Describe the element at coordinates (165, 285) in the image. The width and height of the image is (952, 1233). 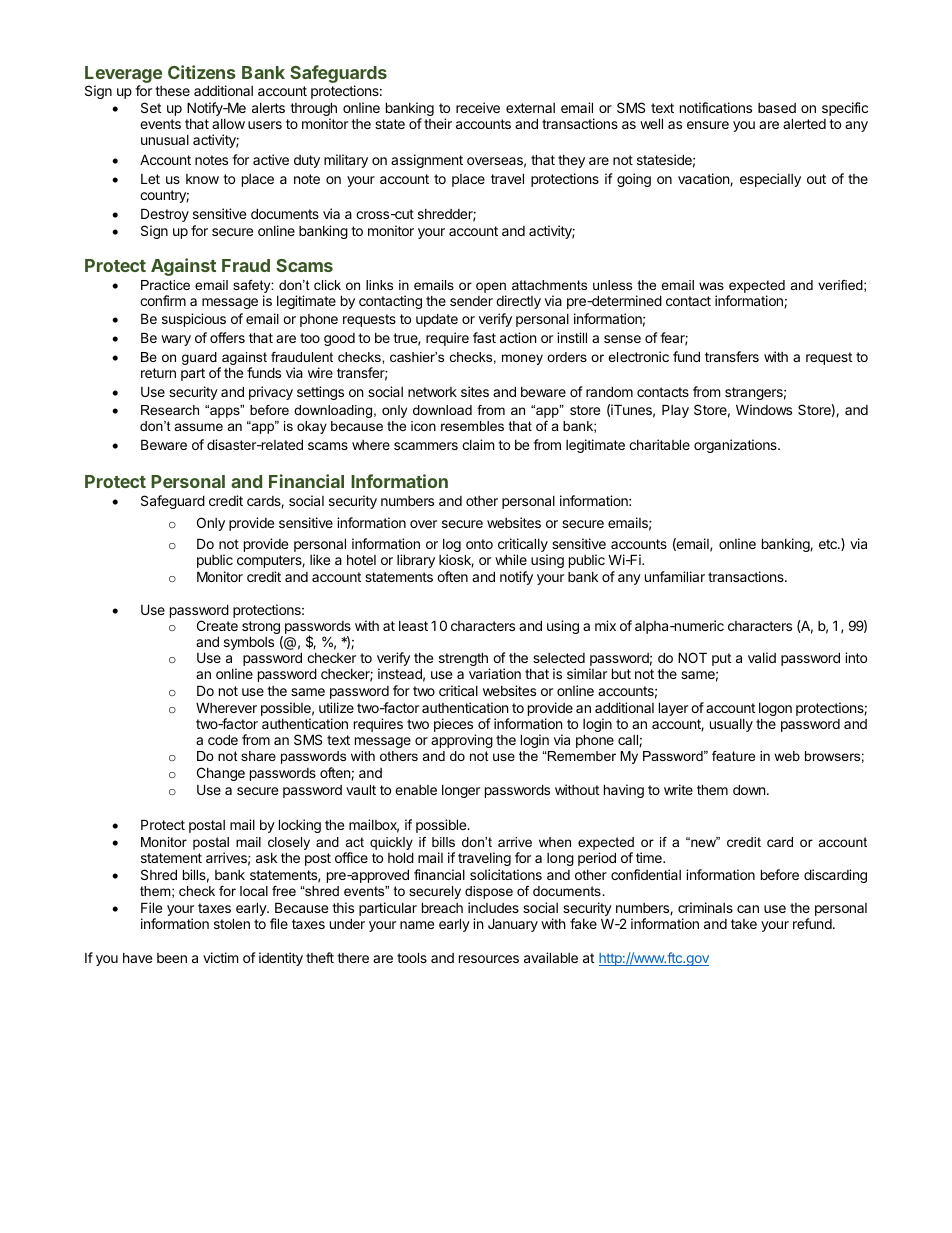
I see `Practice` at that location.
